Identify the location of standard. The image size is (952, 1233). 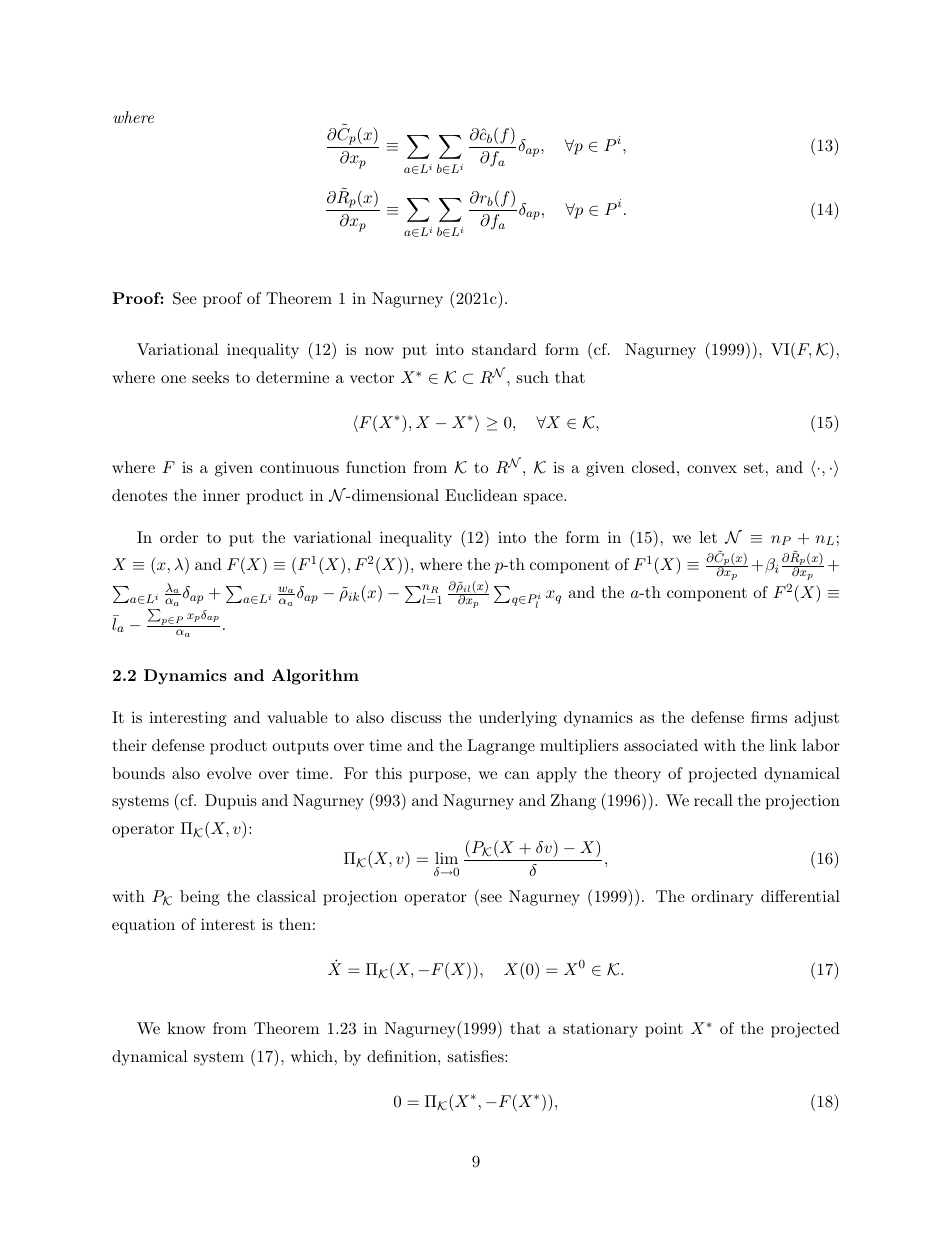
(504, 349).
